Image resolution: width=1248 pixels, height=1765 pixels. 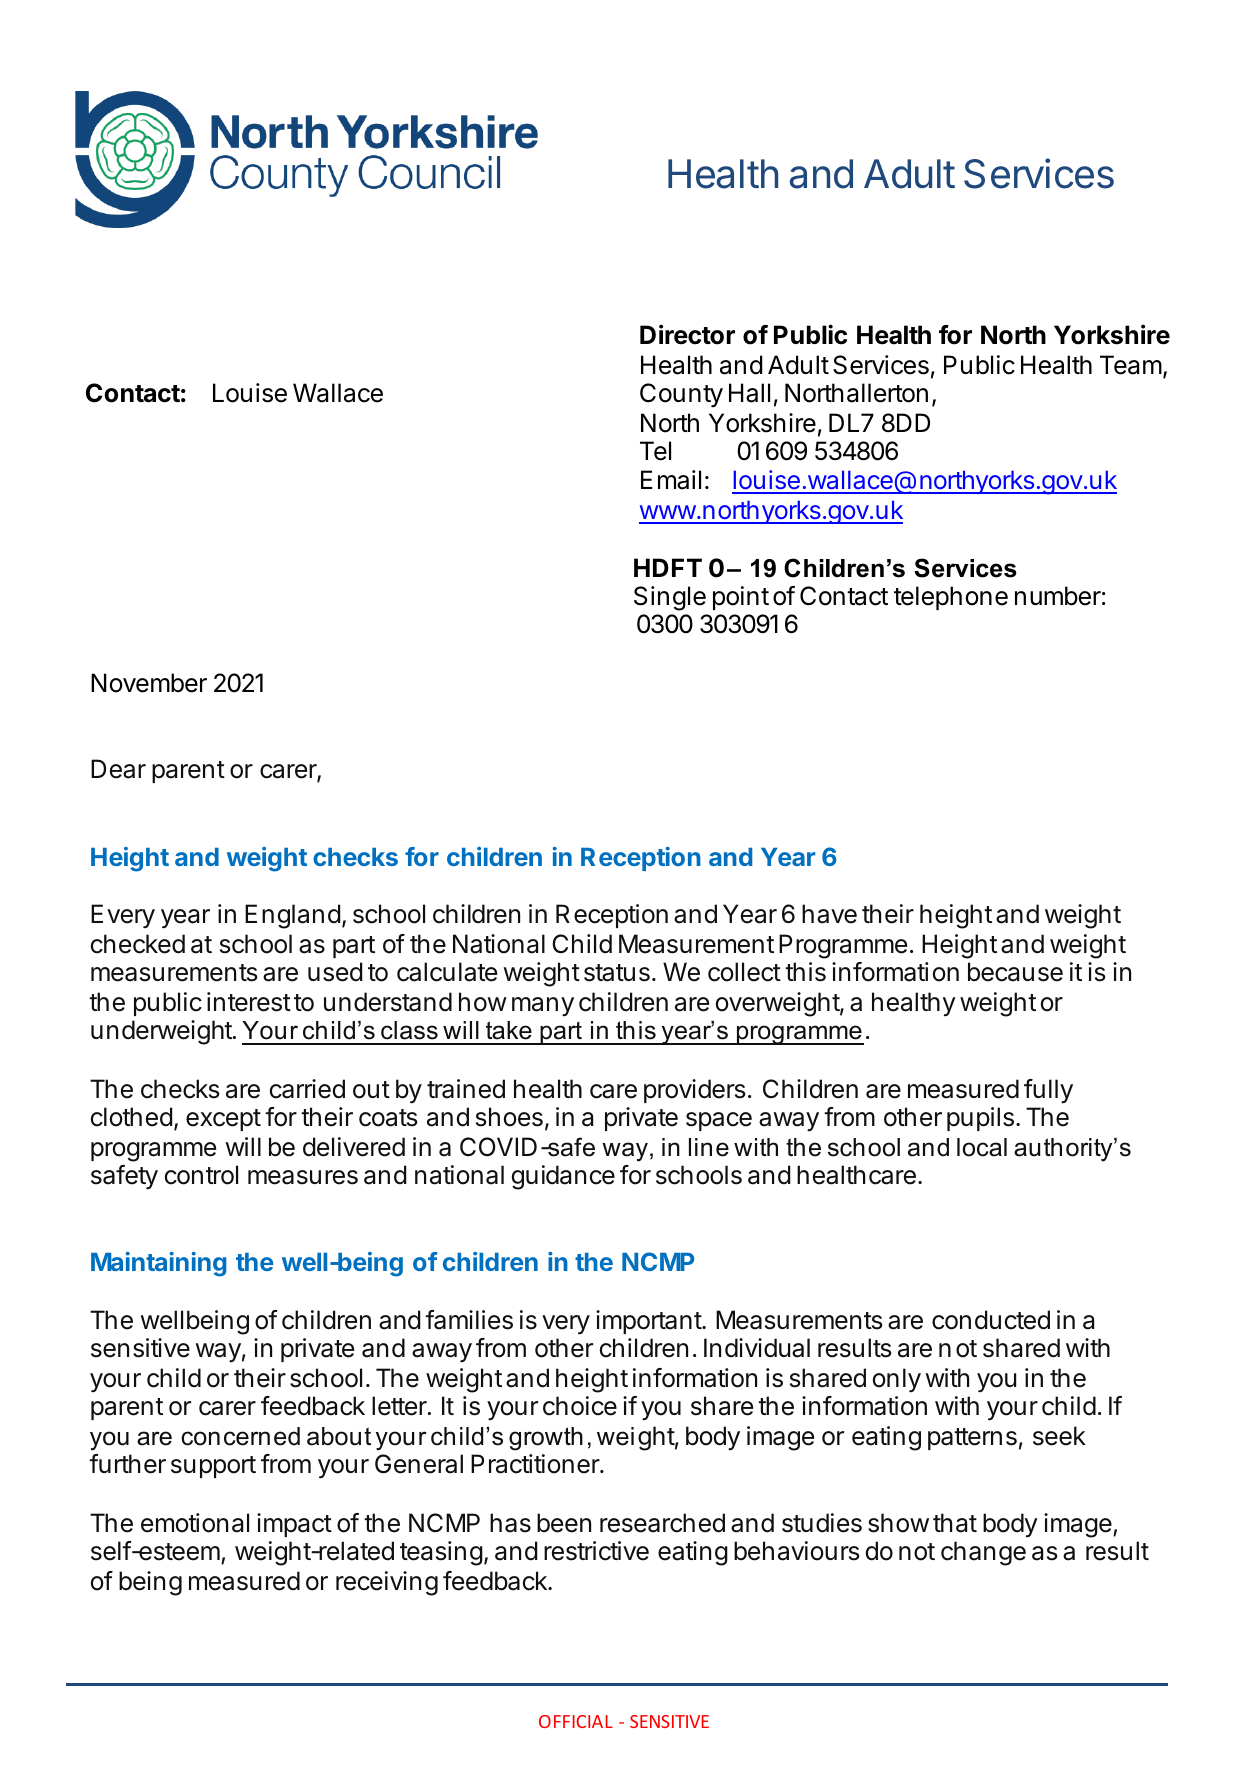 What do you see at coordinates (249, 1002) in the screenshot?
I see `interest` at bounding box center [249, 1002].
